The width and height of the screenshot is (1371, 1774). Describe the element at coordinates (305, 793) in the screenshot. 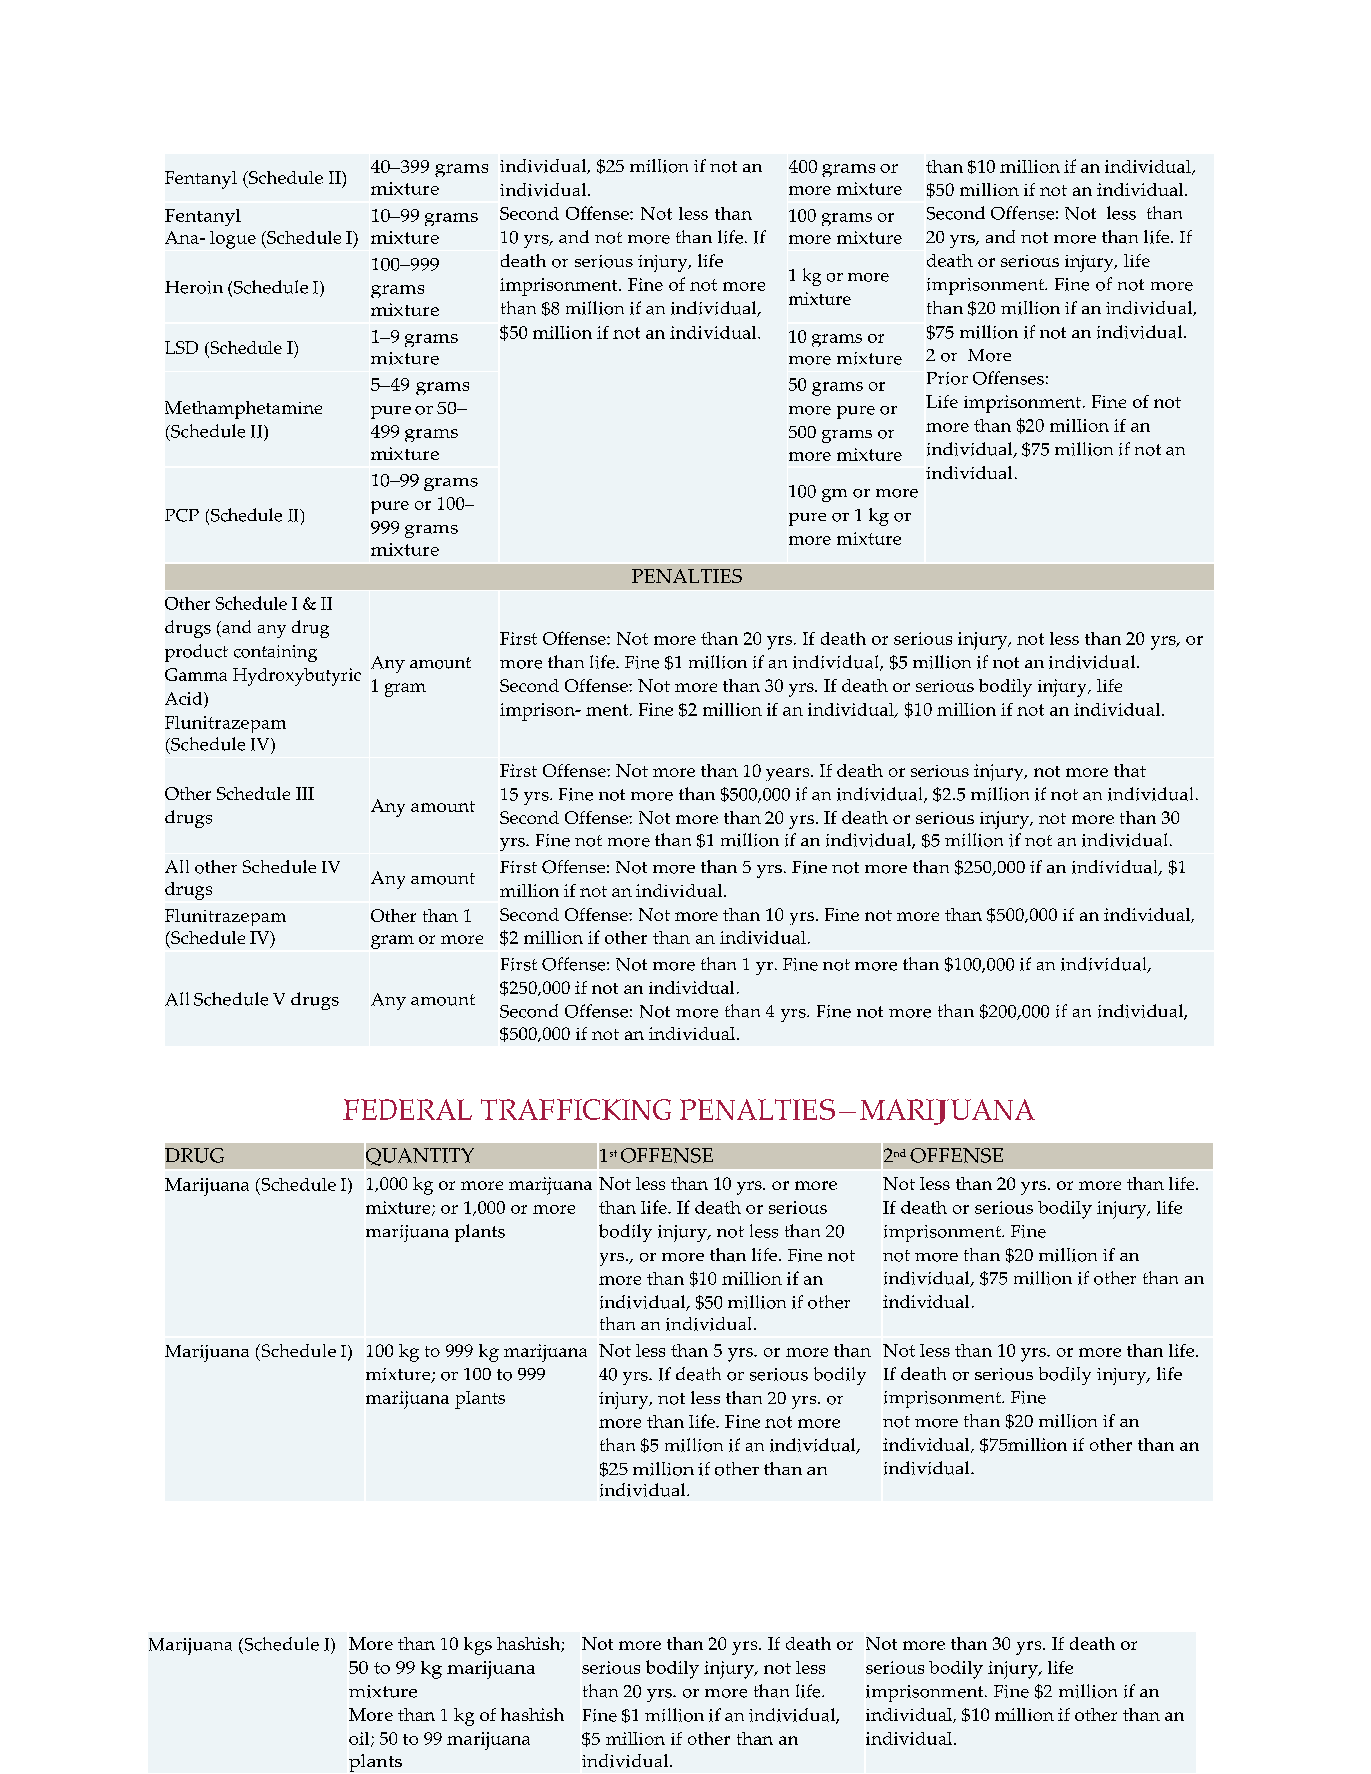

I see `III` at that location.
